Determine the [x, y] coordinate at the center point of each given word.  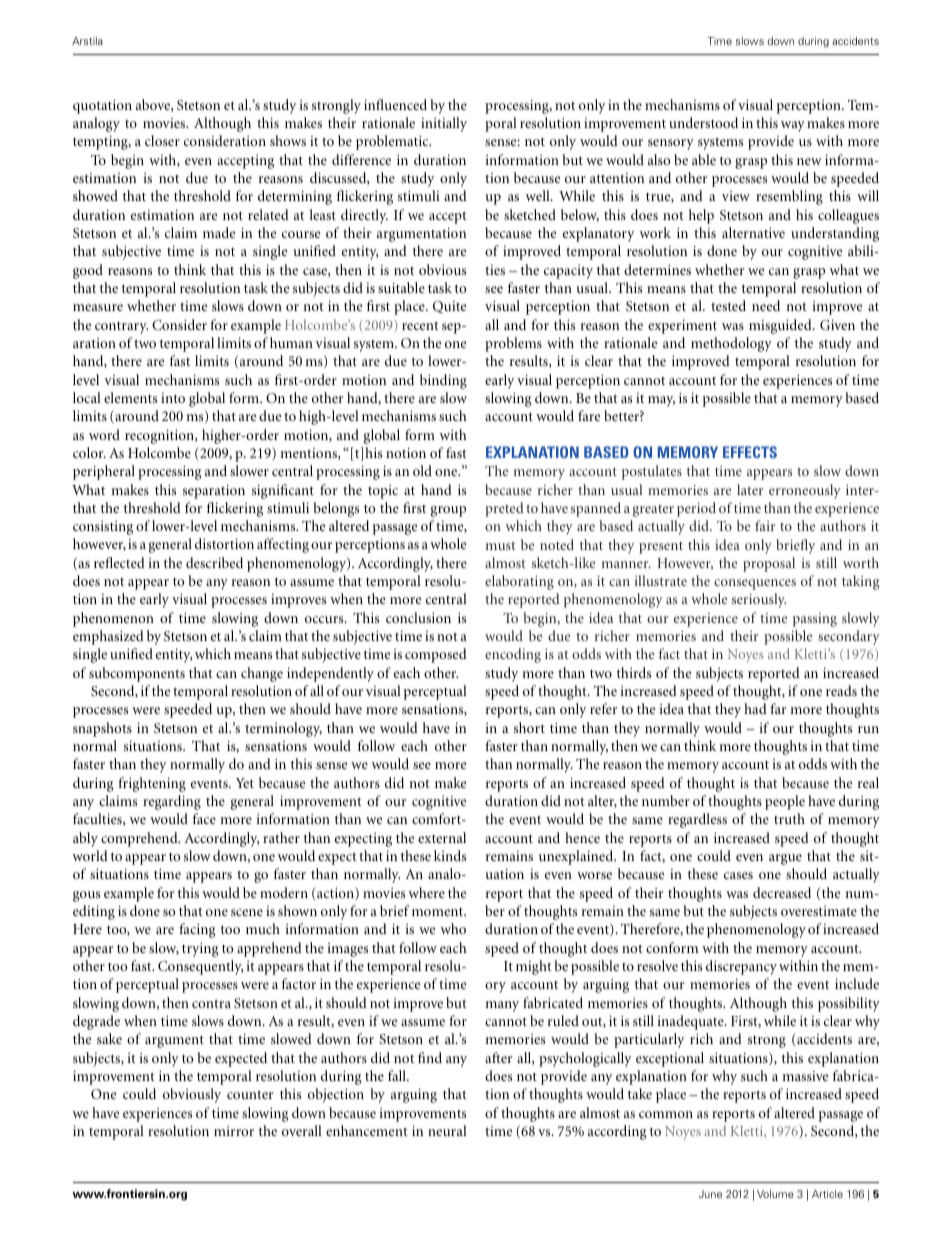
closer [162, 140]
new [809, 161]
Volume [775, 1194]
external [442, 837]
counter [250, 1094]
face [204, 818]
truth [789, 818]
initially [444, 124]
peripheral [104, 472]
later [750, 489]
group [448, 511]
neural [447, 1130]
